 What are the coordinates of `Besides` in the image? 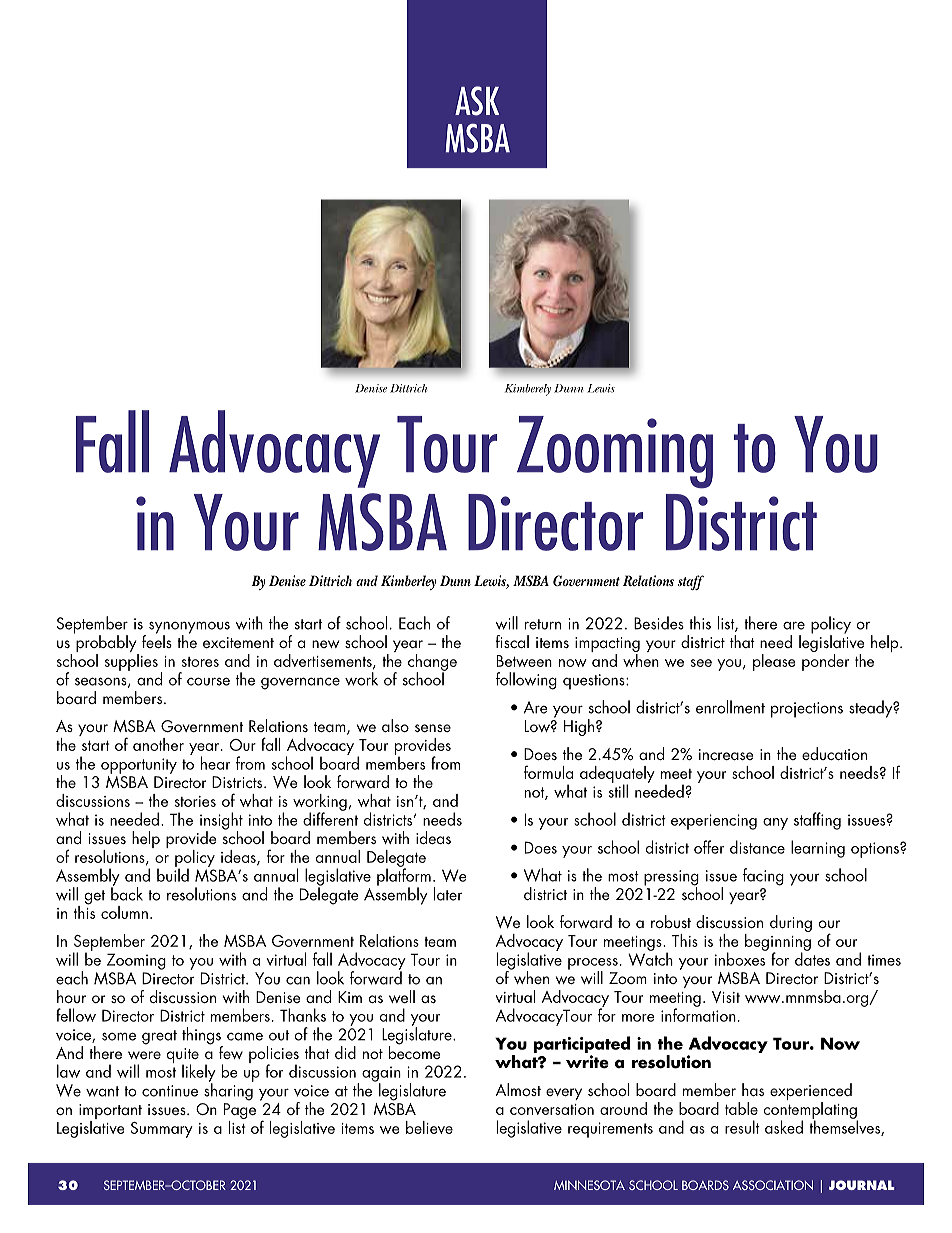 It's located at (659, 623).
